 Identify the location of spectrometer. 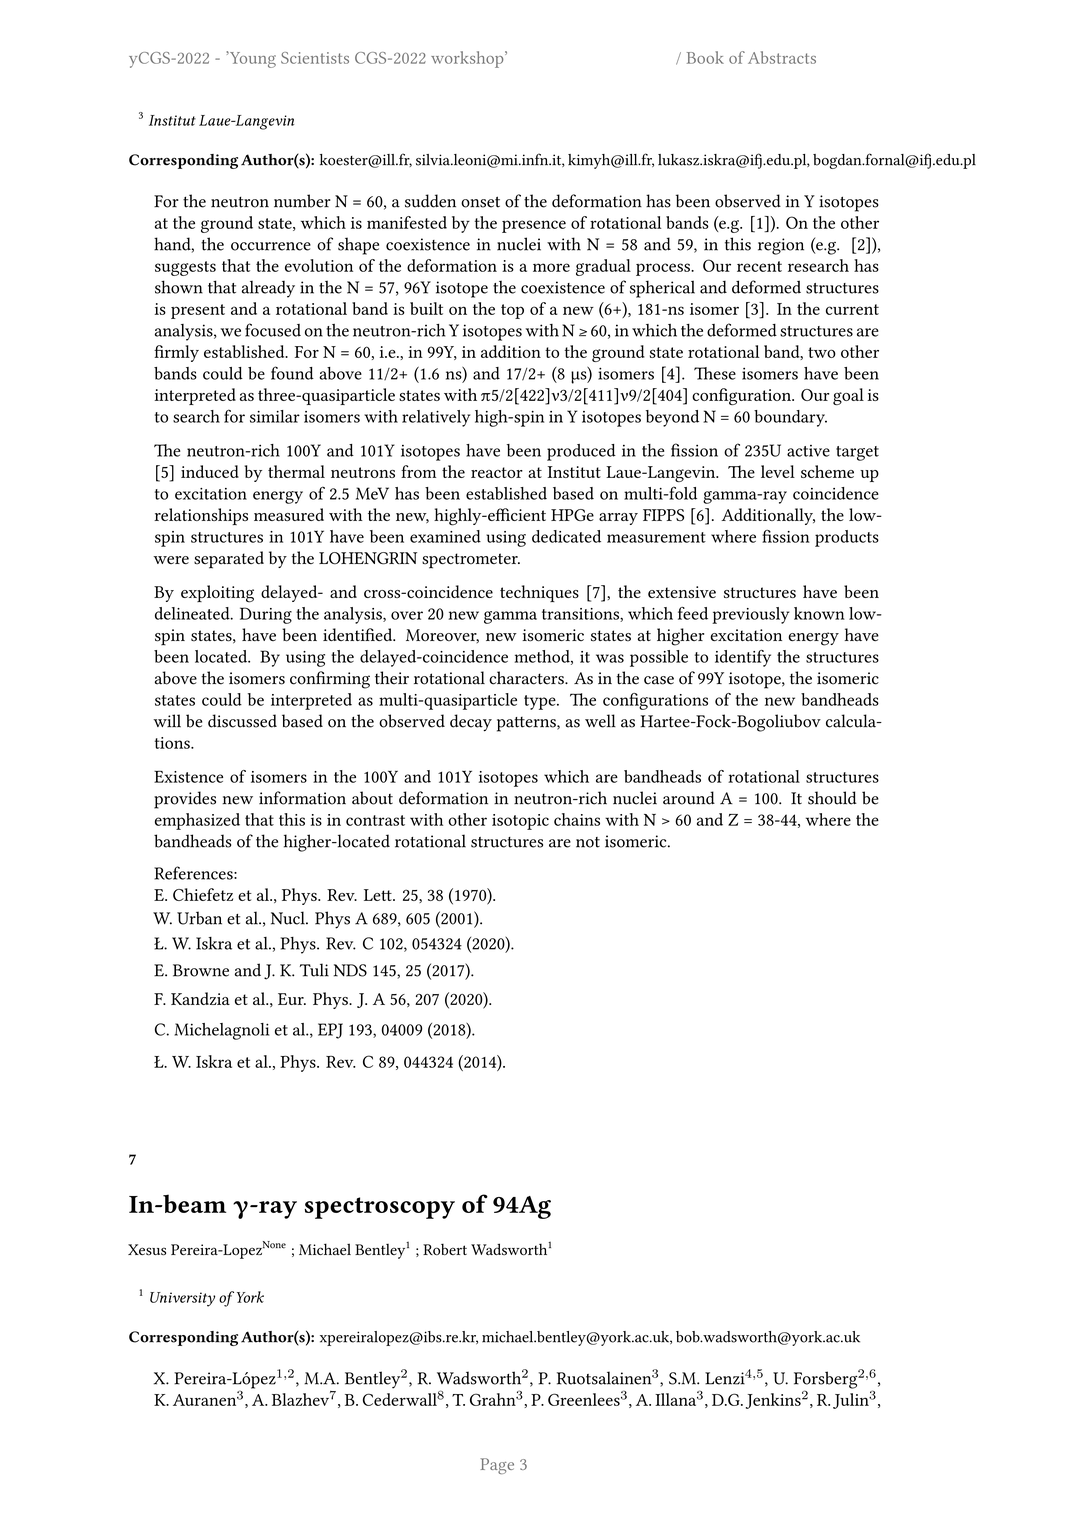
(471, 561).
